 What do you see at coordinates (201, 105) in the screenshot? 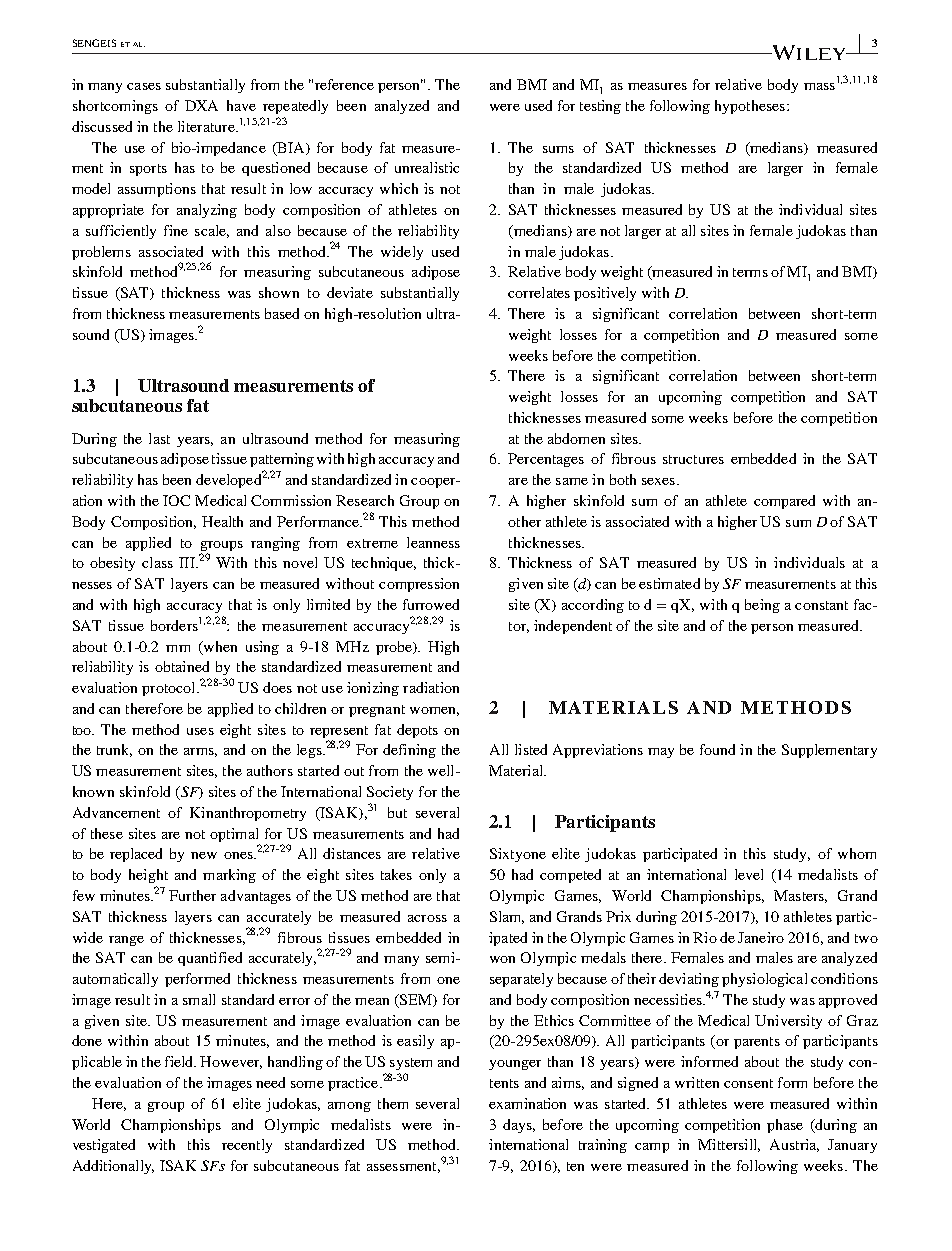
I see `DXA` at bounding box center [201, 105].
